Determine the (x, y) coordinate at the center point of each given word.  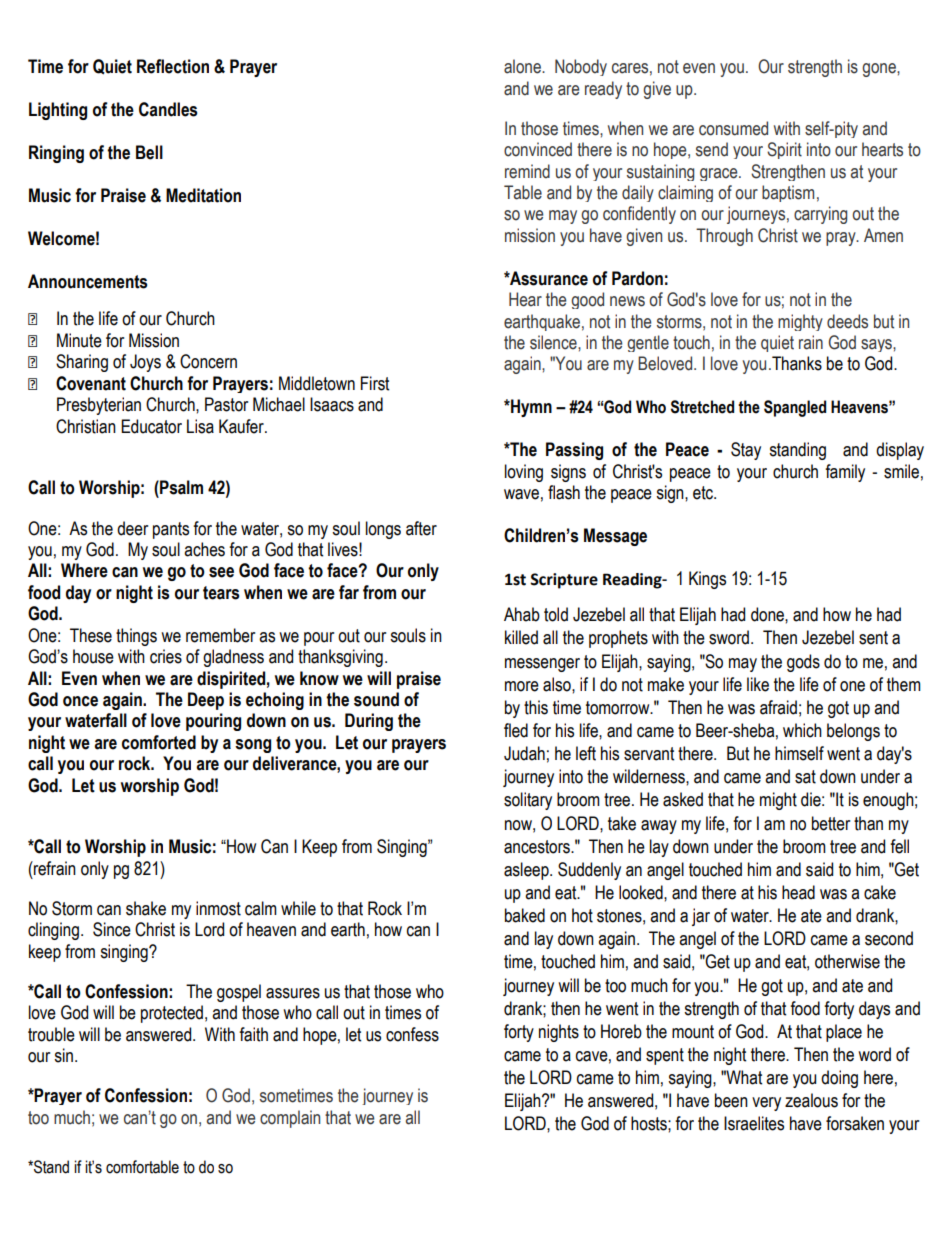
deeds (847, 321)
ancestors (538, 847)
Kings (707, 580)
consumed (733, 128)
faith (253, 1034)
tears (221, 593)
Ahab (522, 614)
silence (554, 342)
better (831, 823)
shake (146, 908)
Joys (145, 363)
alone (523, 66)
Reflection (173, 66)
